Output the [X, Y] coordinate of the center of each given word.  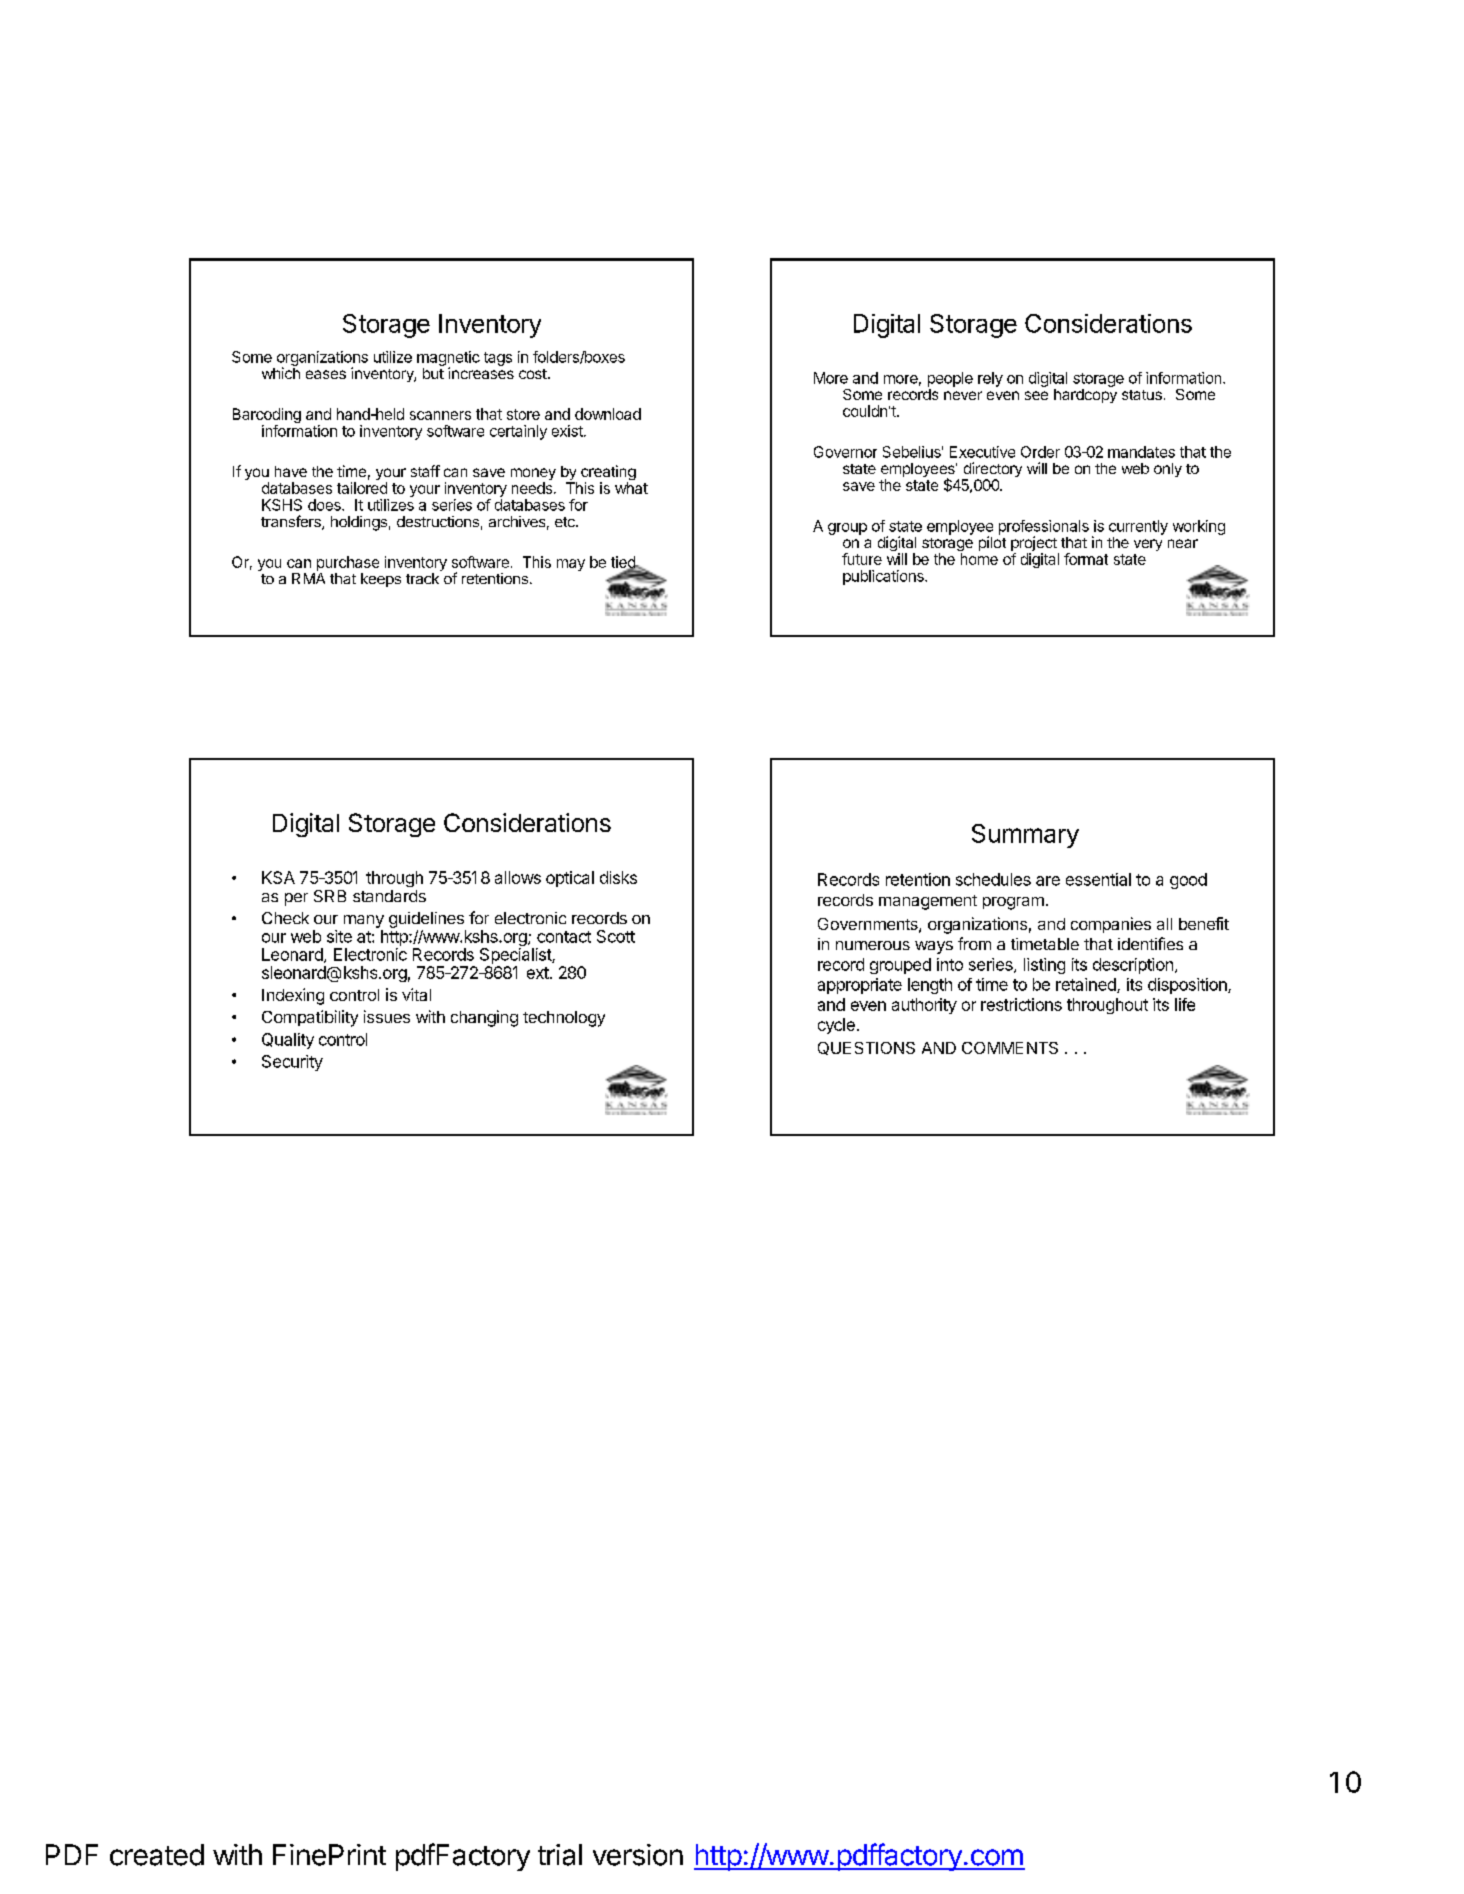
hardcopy [1085, 394]
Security [292, 1063]
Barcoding [267, 417]
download [608, 414]
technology [564, 1019]
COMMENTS [1010, 1048]
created [157, 1855]
